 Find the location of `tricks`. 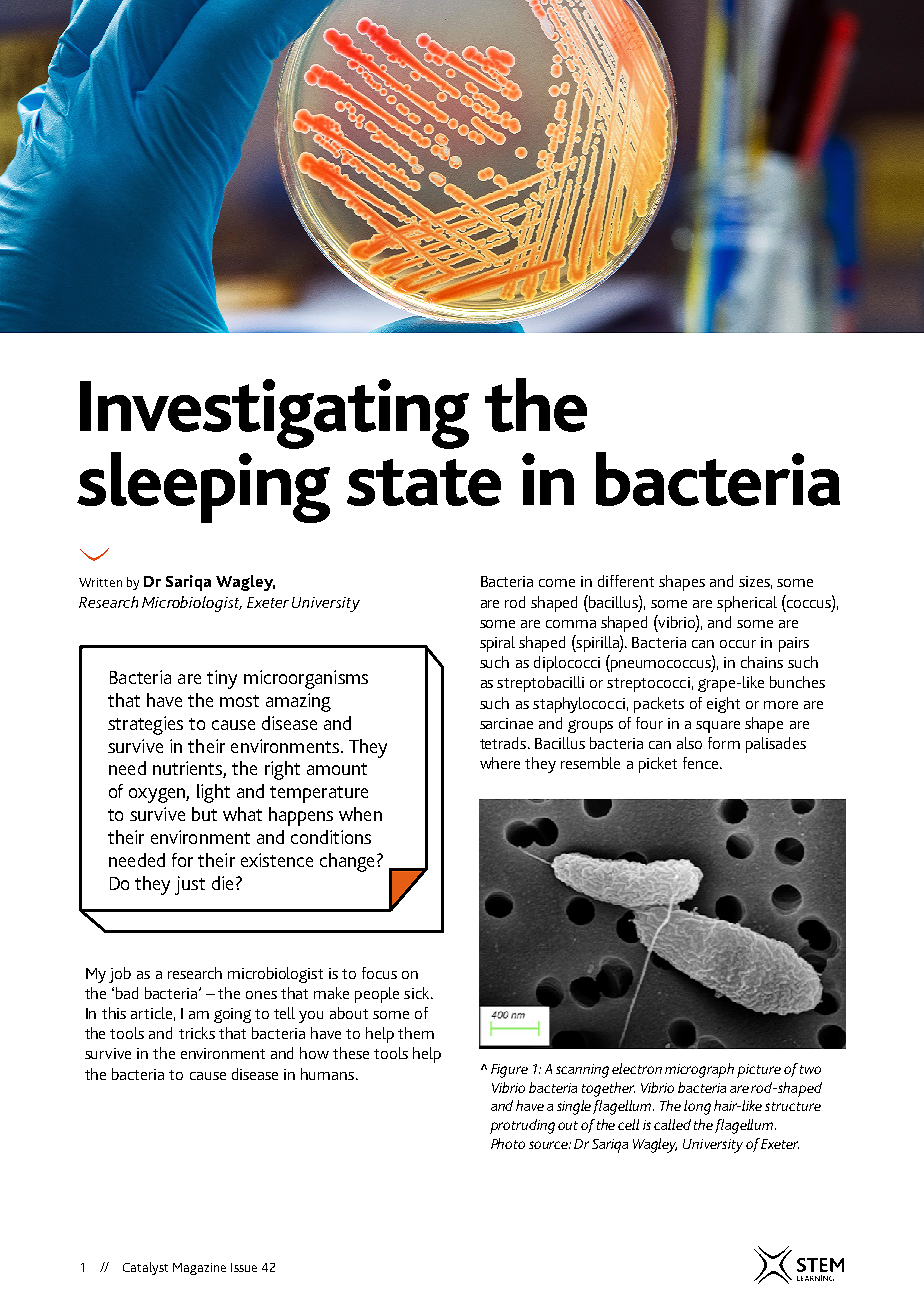

tricks is located at coordinates (197, 1033).
